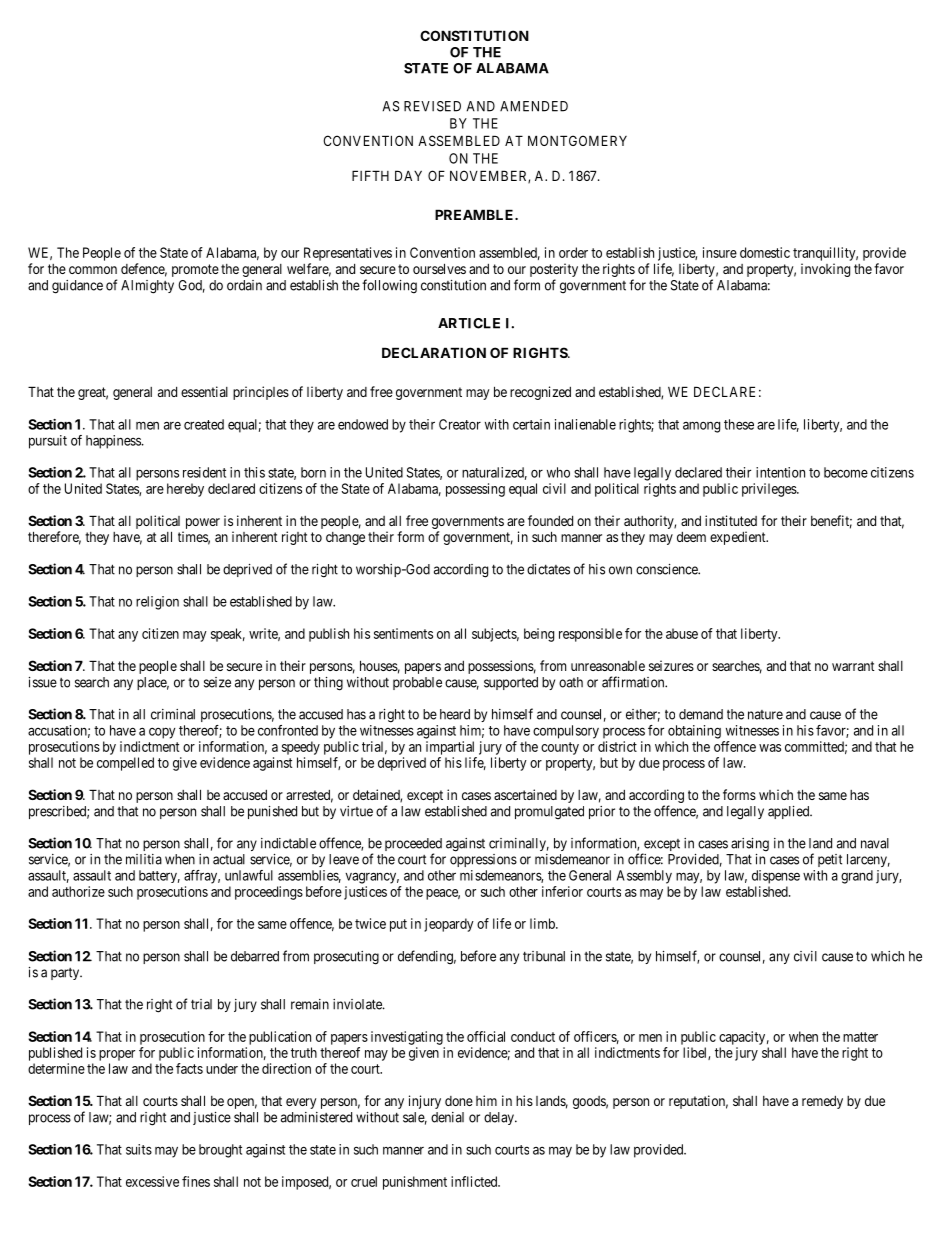 The height and width of the document is (1233, 952). I want to click on jeopardy, so click(449, 925).
